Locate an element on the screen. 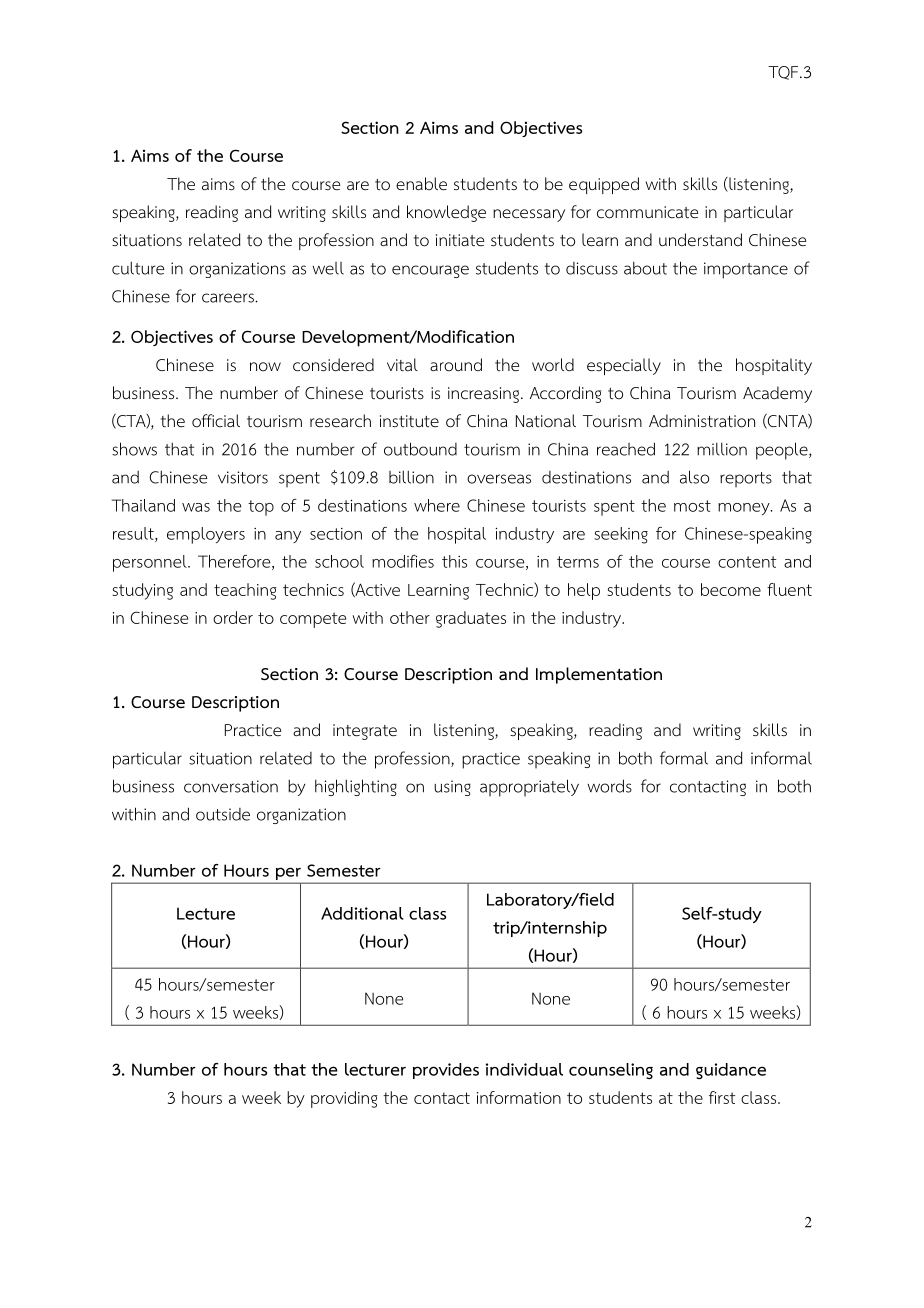 The height and width of the screenshot is (1308, 924). words is located at coordinates (609, 786).
